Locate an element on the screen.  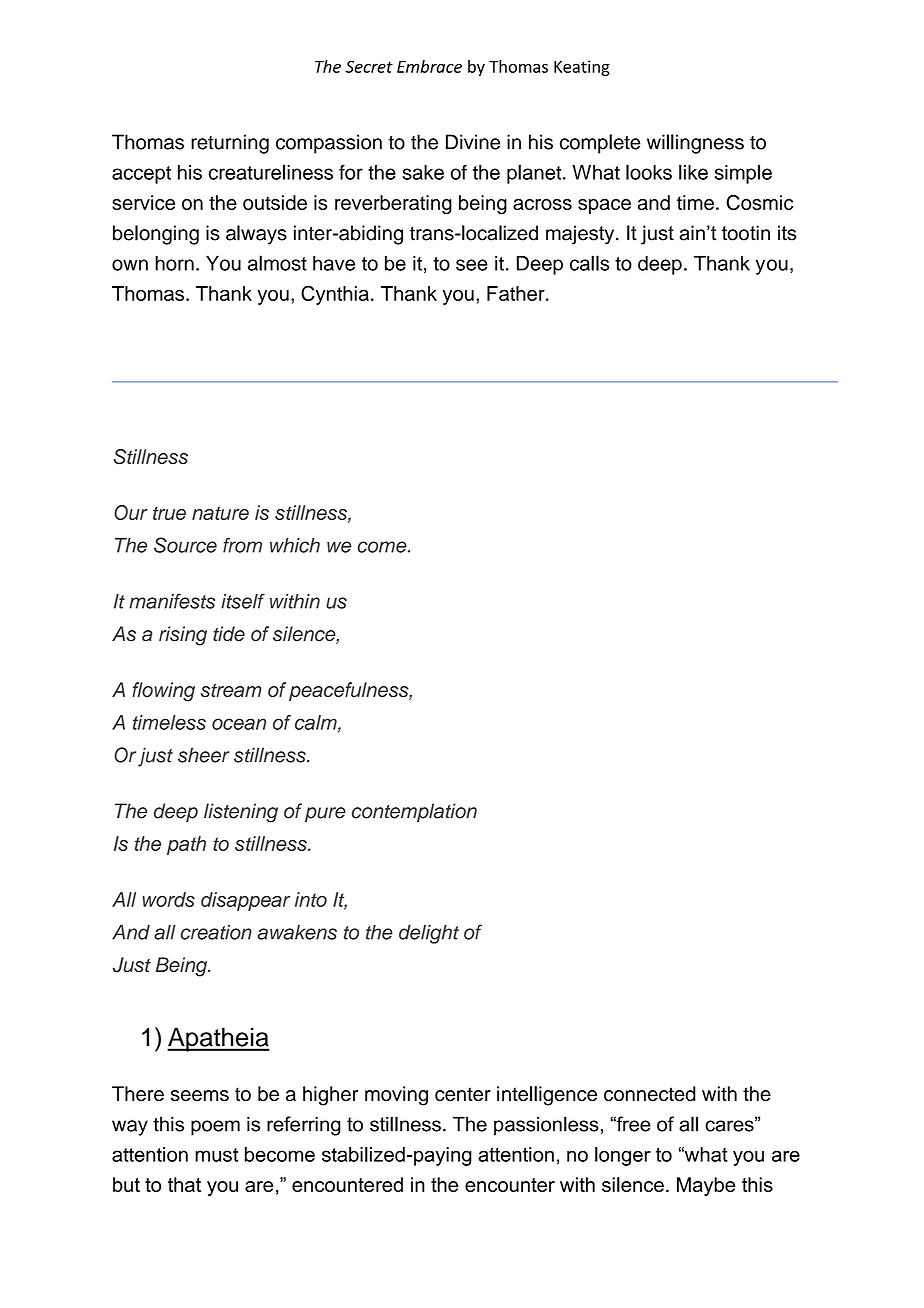
must is located at coordinates (216, 1155).
